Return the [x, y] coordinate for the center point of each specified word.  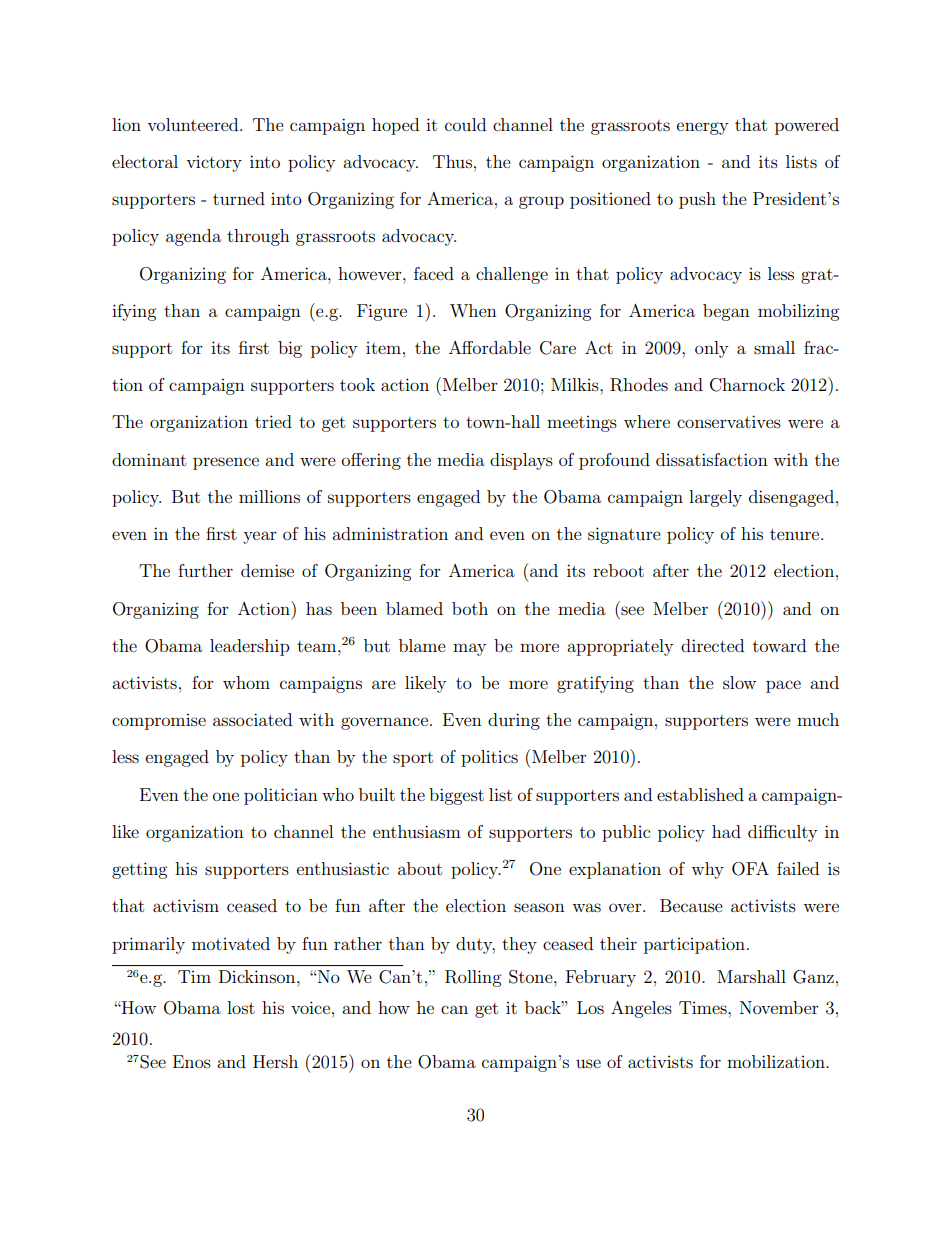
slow [739, 682]
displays [521, 461]
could [465, 124]
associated [252, 719]
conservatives [729, 421]
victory [214, 164]
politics [489, 758]
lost [241, 1007]
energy [702, 128]
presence [226, 463]
